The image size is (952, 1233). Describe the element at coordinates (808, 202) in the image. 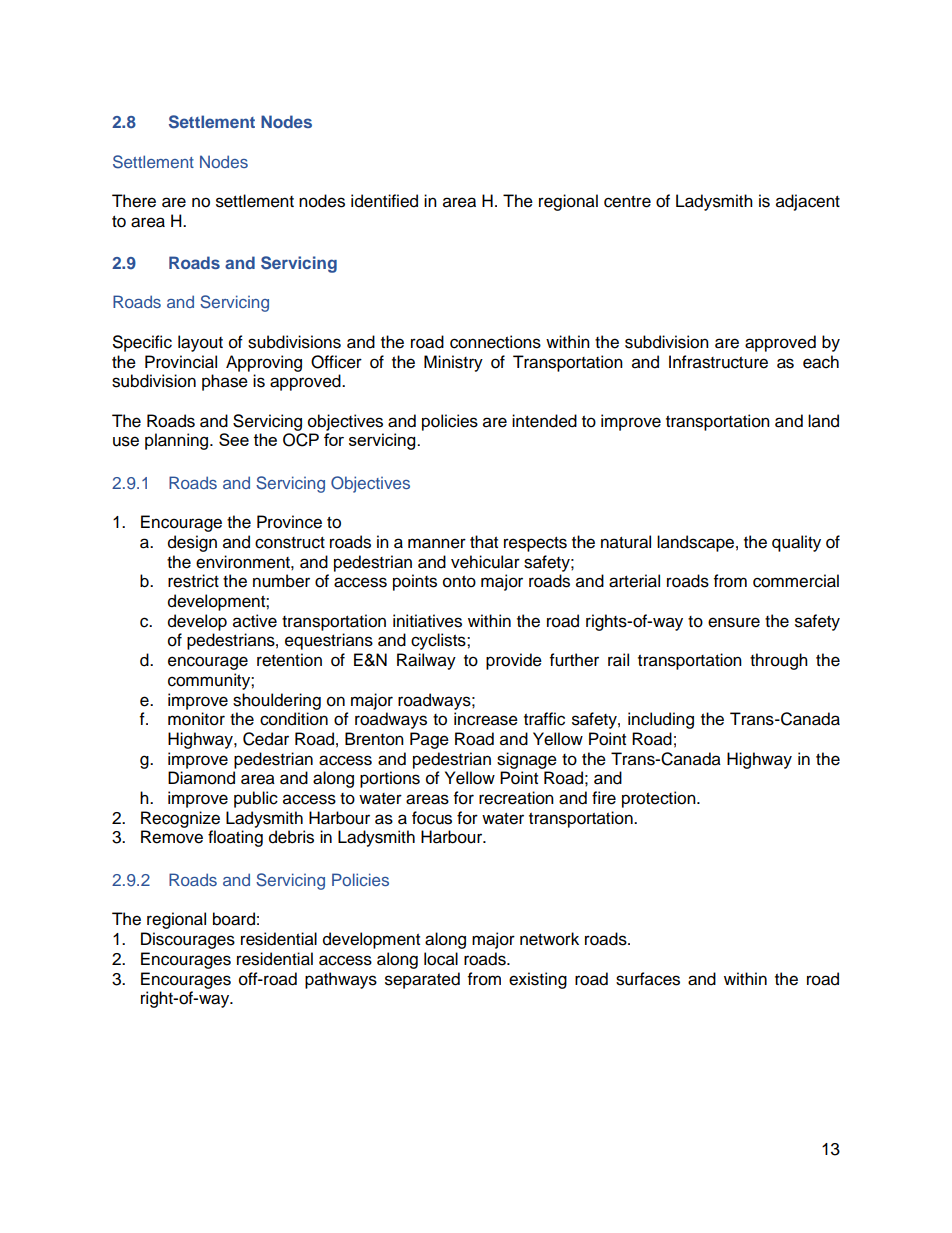

I see `adjacent` at that location.
